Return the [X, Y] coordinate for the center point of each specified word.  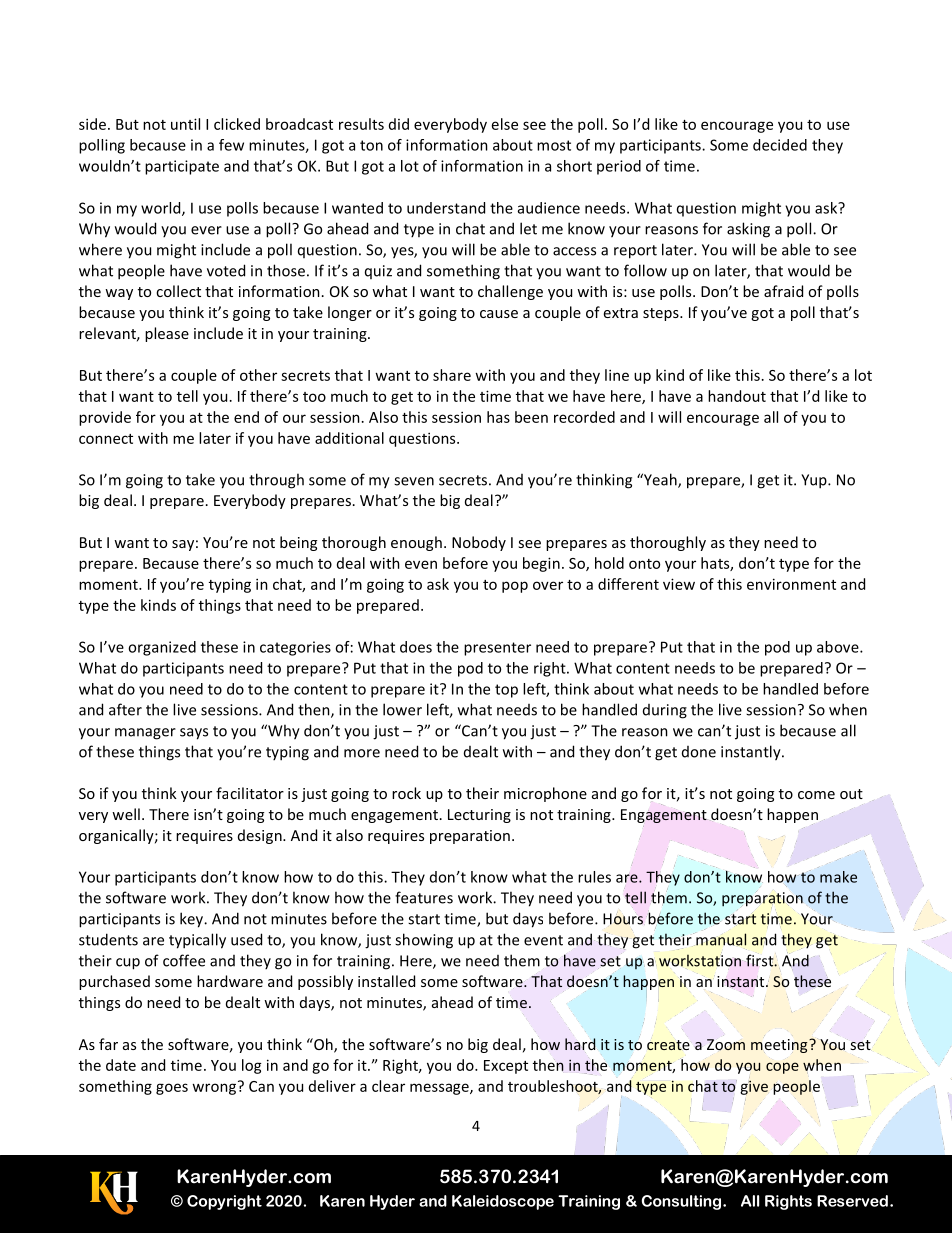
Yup [815, 481]
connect [106, 439]
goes [172, 1089]
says [194, 734]
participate [182, 167]
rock [406, 793]
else [505, 124]
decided [780, 145]
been [531, 417]
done [699, 752]
